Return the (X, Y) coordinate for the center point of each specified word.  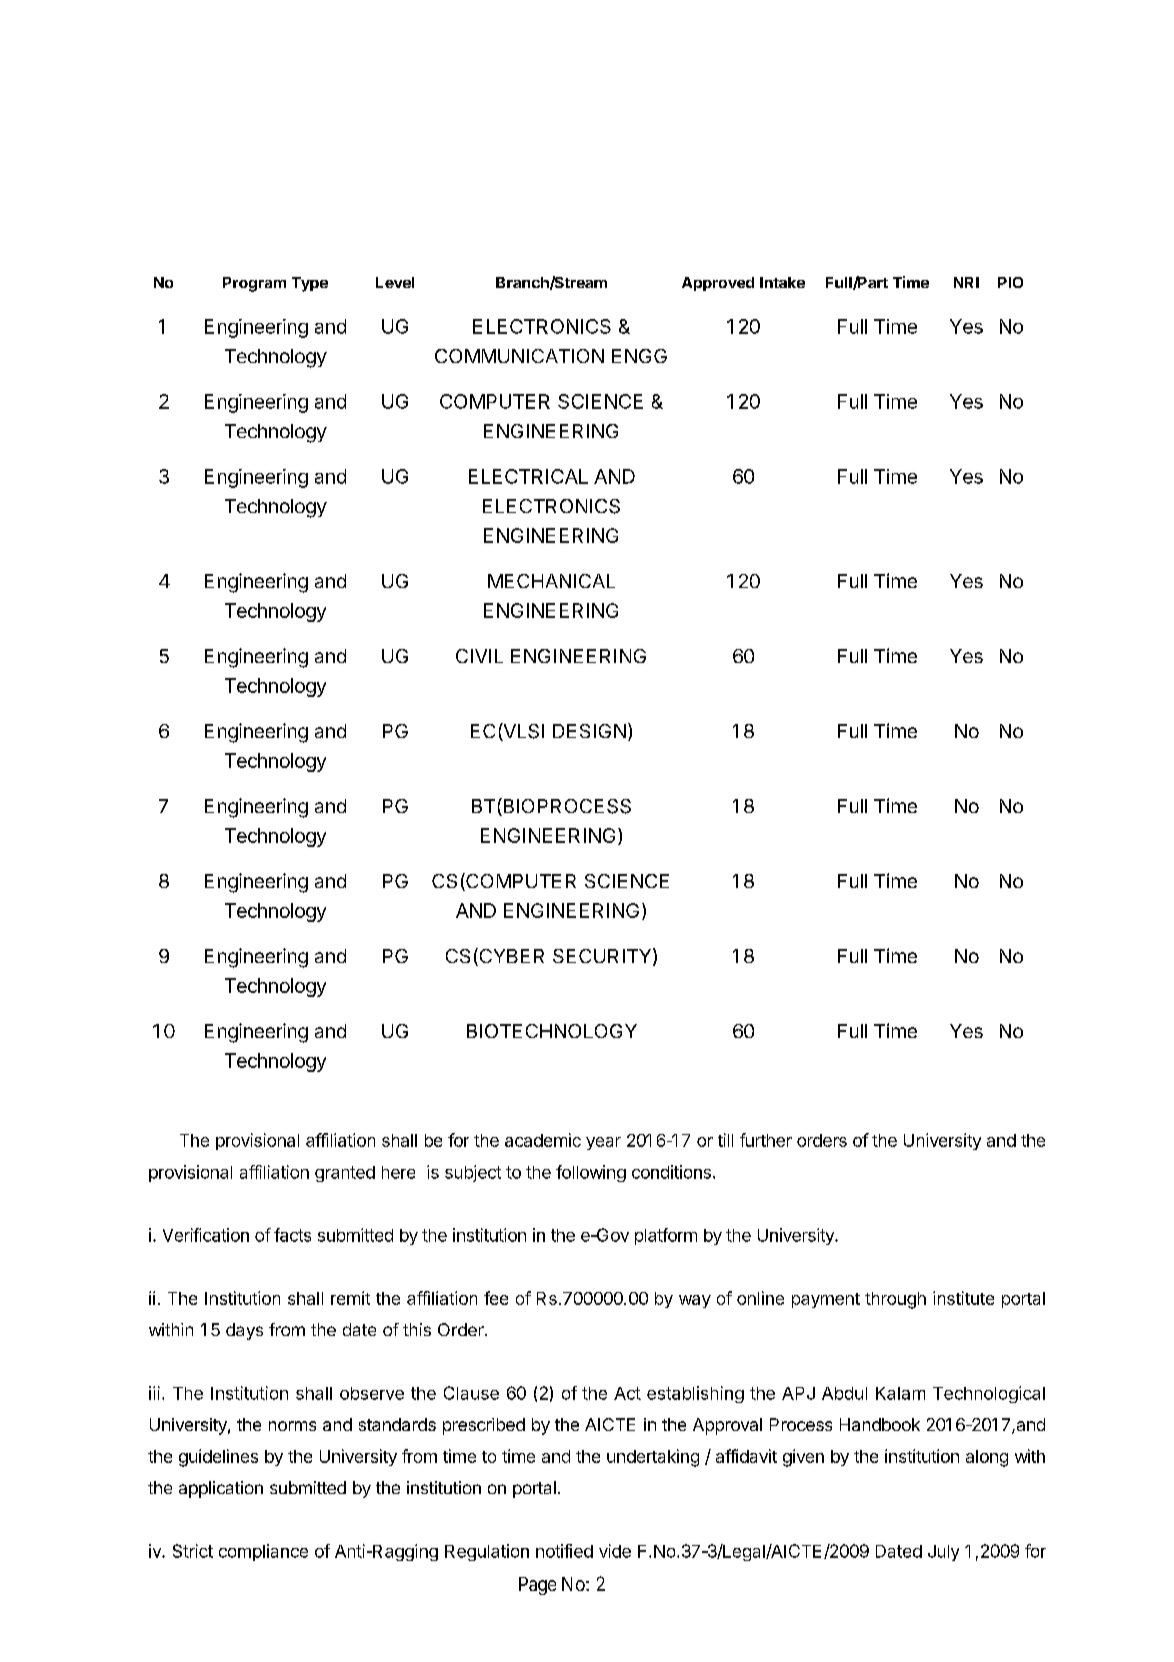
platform (666, 1236)
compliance (263, 1552)
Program (254, 284)
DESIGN (589, 731)
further (766, 1140)
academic (543, 1140)
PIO (1010, 282)
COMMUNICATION (519, 356)
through (895, 1300)
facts (292, 1235)
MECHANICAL (551, 581)
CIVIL (479, 656)
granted (345, 1174)
